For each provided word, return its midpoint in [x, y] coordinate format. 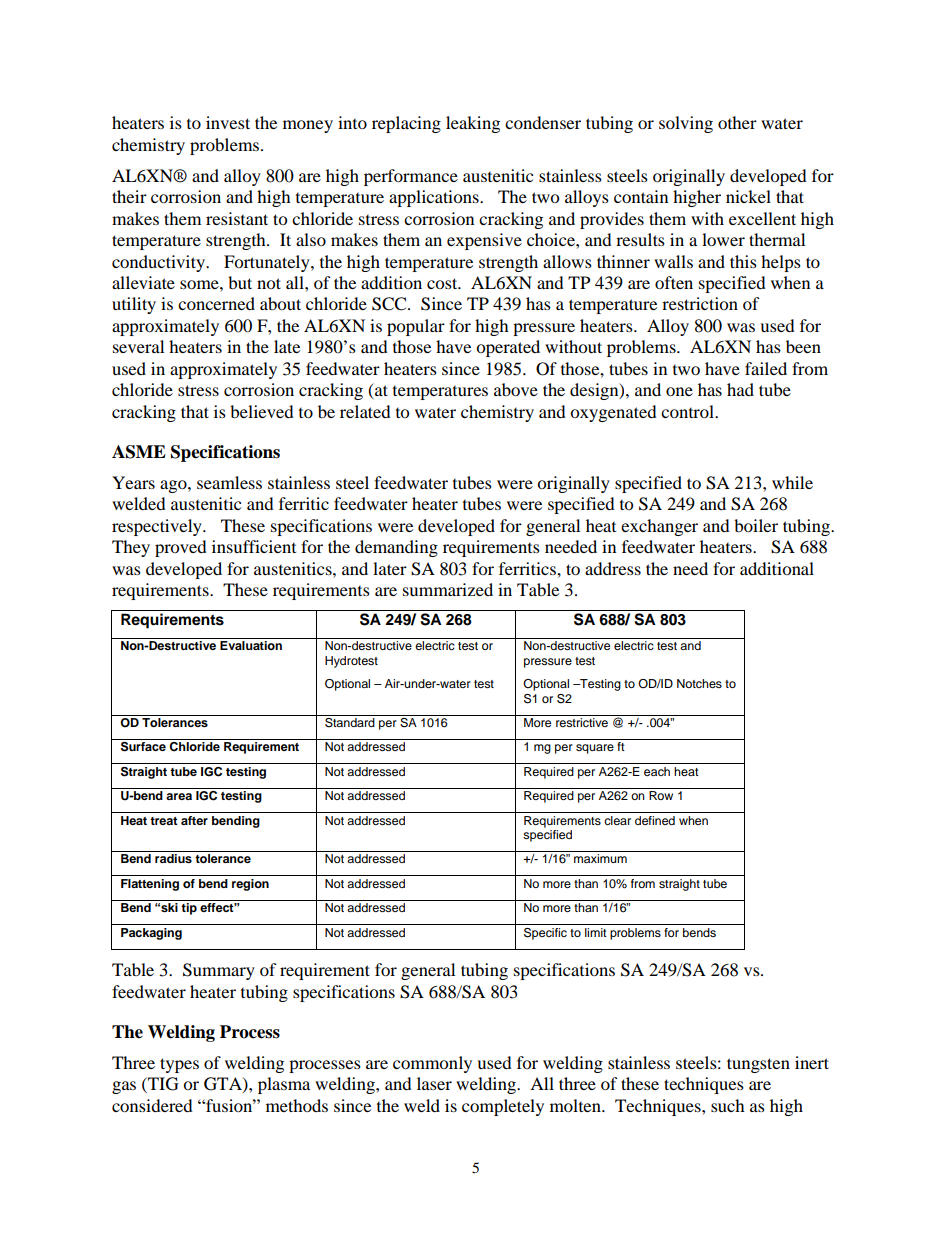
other [737, 122]
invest [228, 122]
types [179, 1065]
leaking [473, 124]
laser [434, 1083]
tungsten [758, 1065]
